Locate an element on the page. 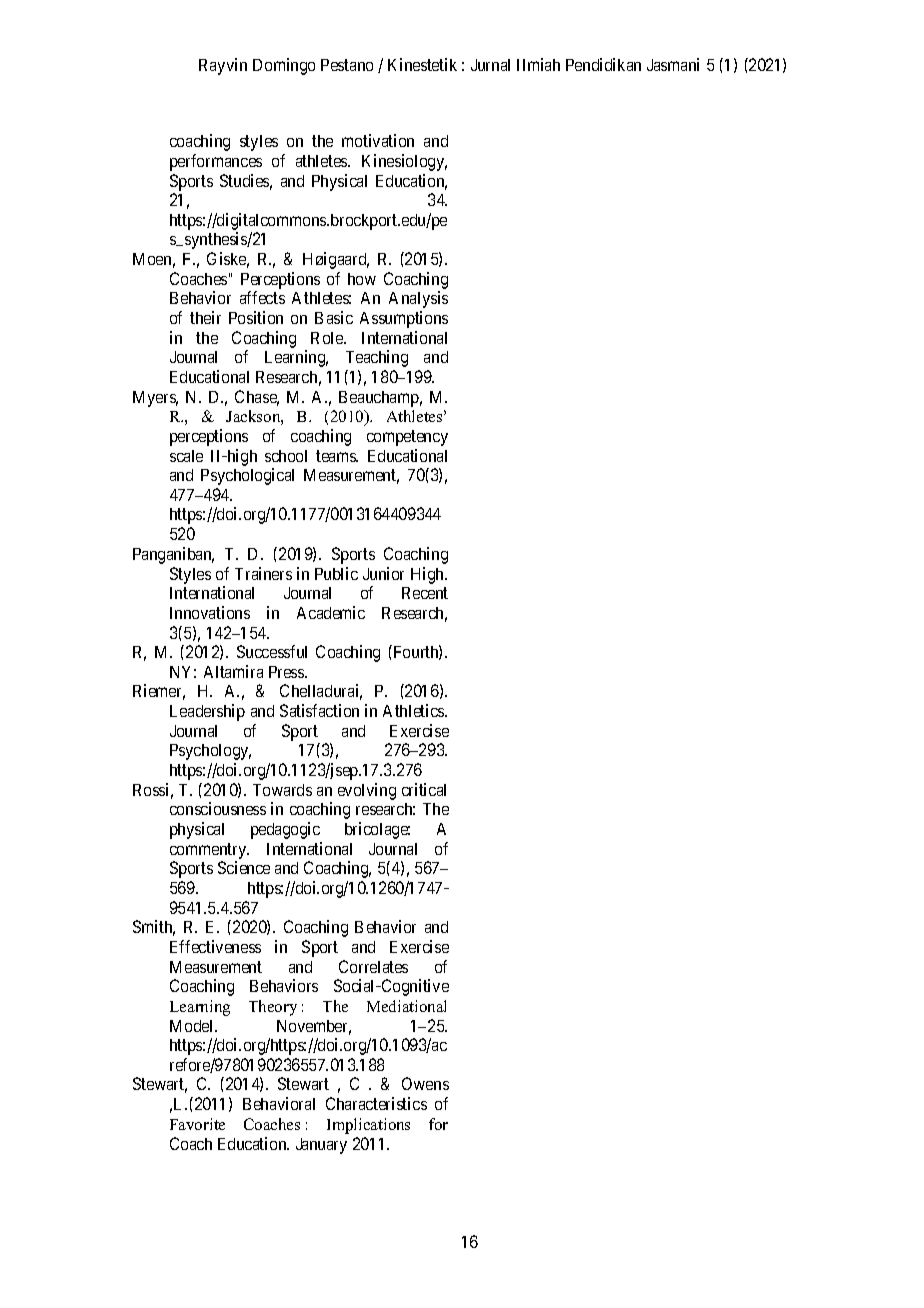 The image size is (924, 1308). Owens is located at coordinates (425, 1083).
